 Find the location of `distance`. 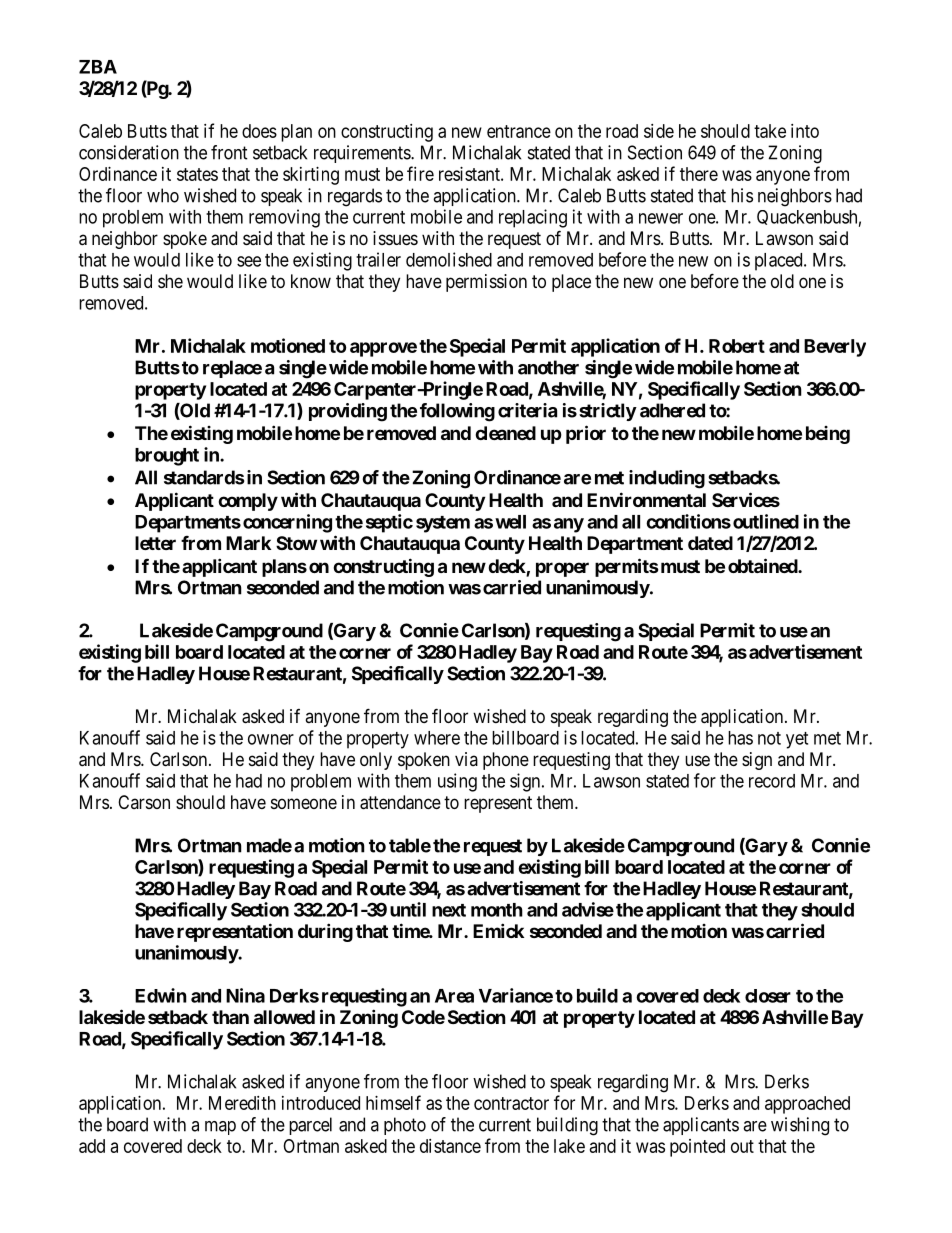

distance is located at coordinates (450, 1146).
